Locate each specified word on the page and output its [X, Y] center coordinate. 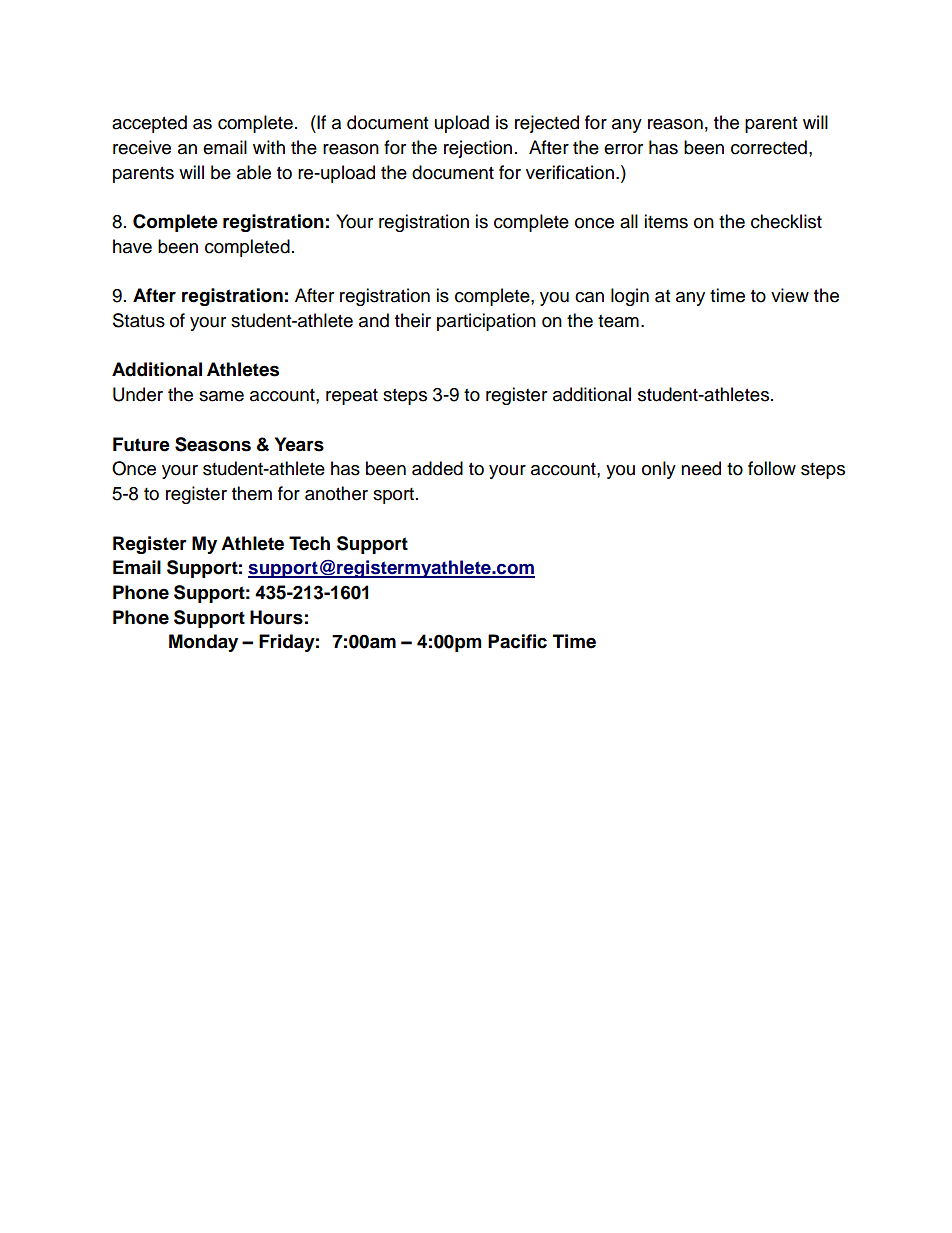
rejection [478, 149]
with [269, 147]
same [221, 396]
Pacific [517, 641]
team [618, 321]
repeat [352, 397]
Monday [203, 643]
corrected [769, 147]
